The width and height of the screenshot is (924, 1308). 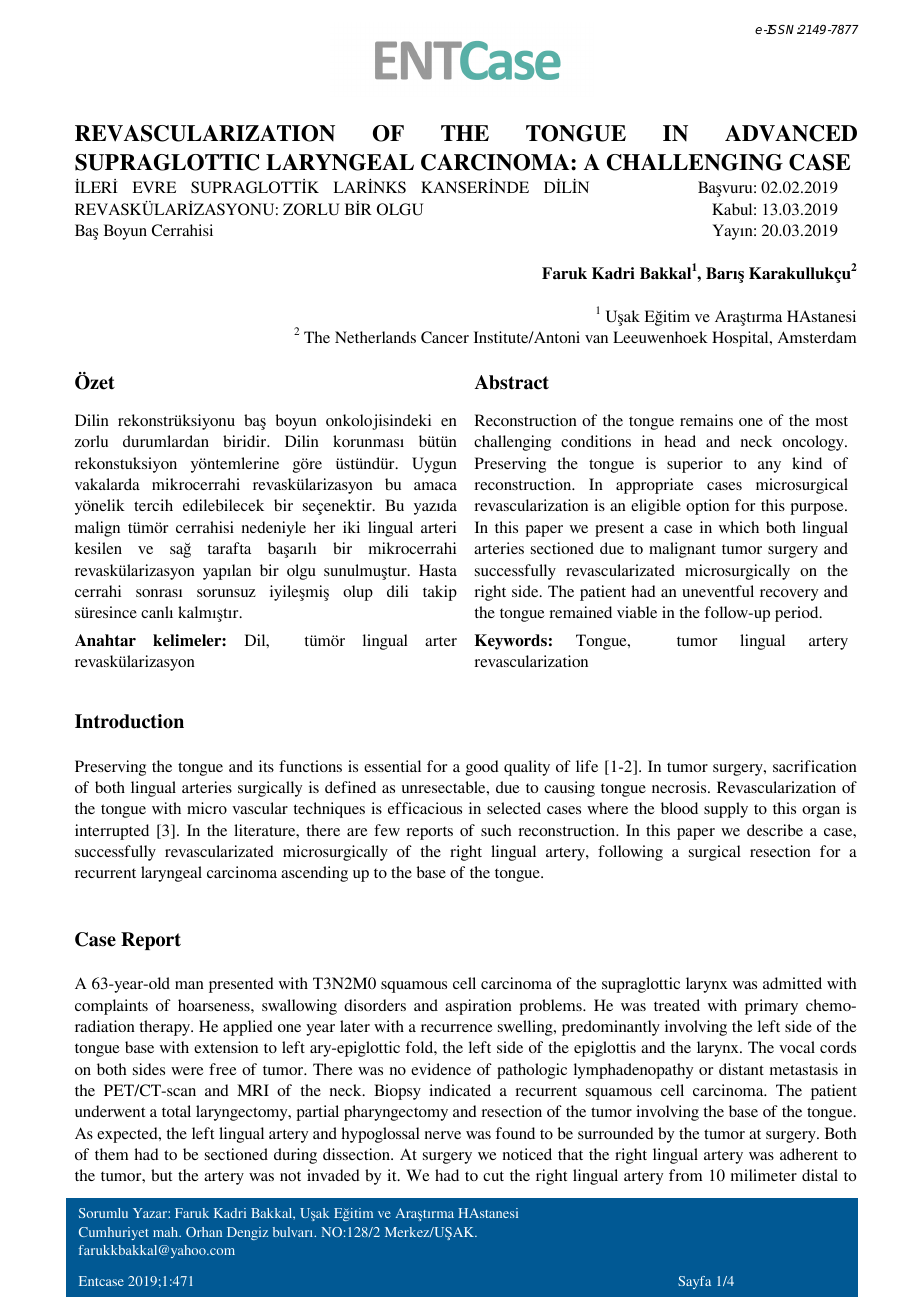 I want to click on uneventful, so click(x=718, y=591).
